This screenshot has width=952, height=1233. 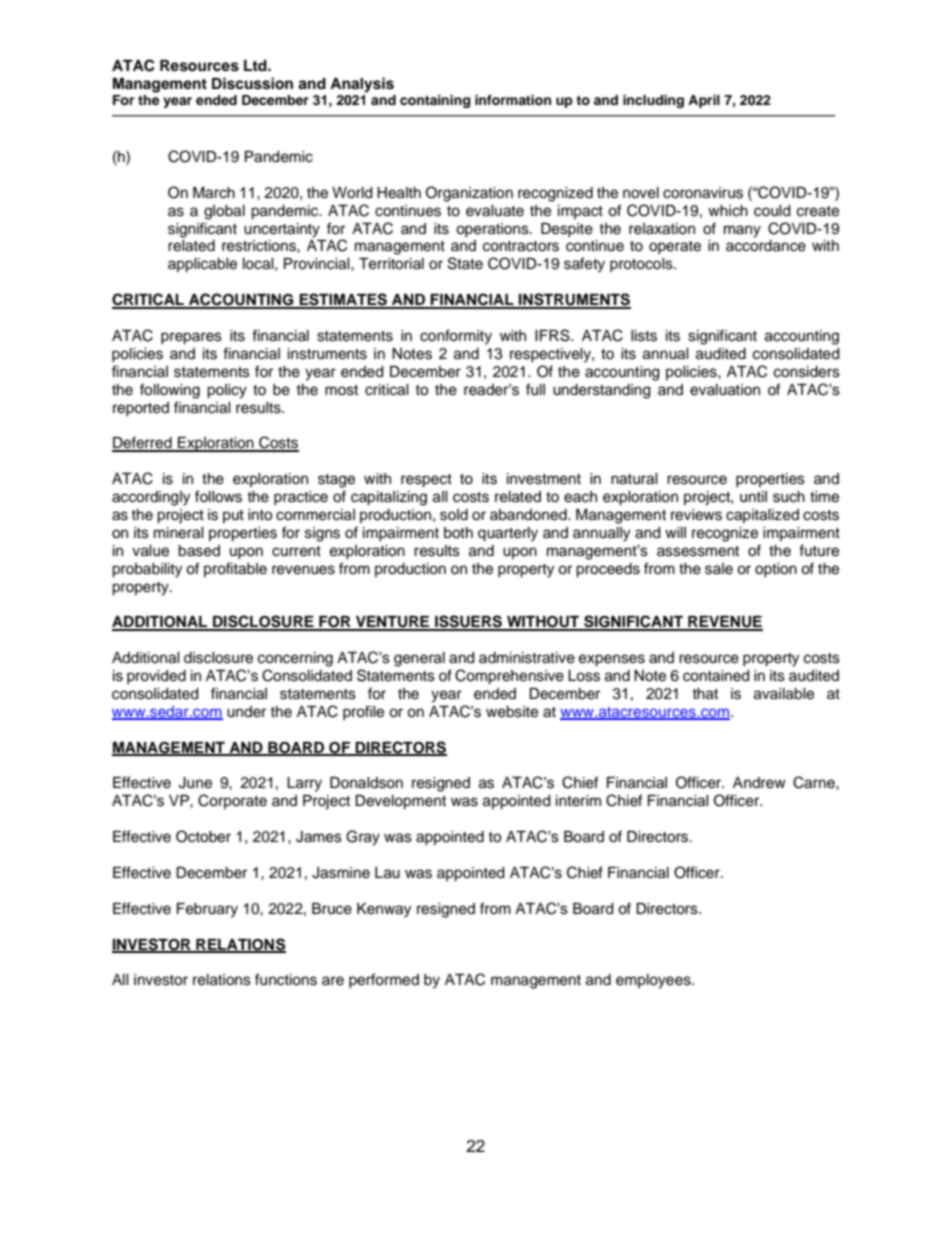 What do you see at coordinates (207, 910) in the screenshot?
I see `February` at bounding box center [207, 910].
